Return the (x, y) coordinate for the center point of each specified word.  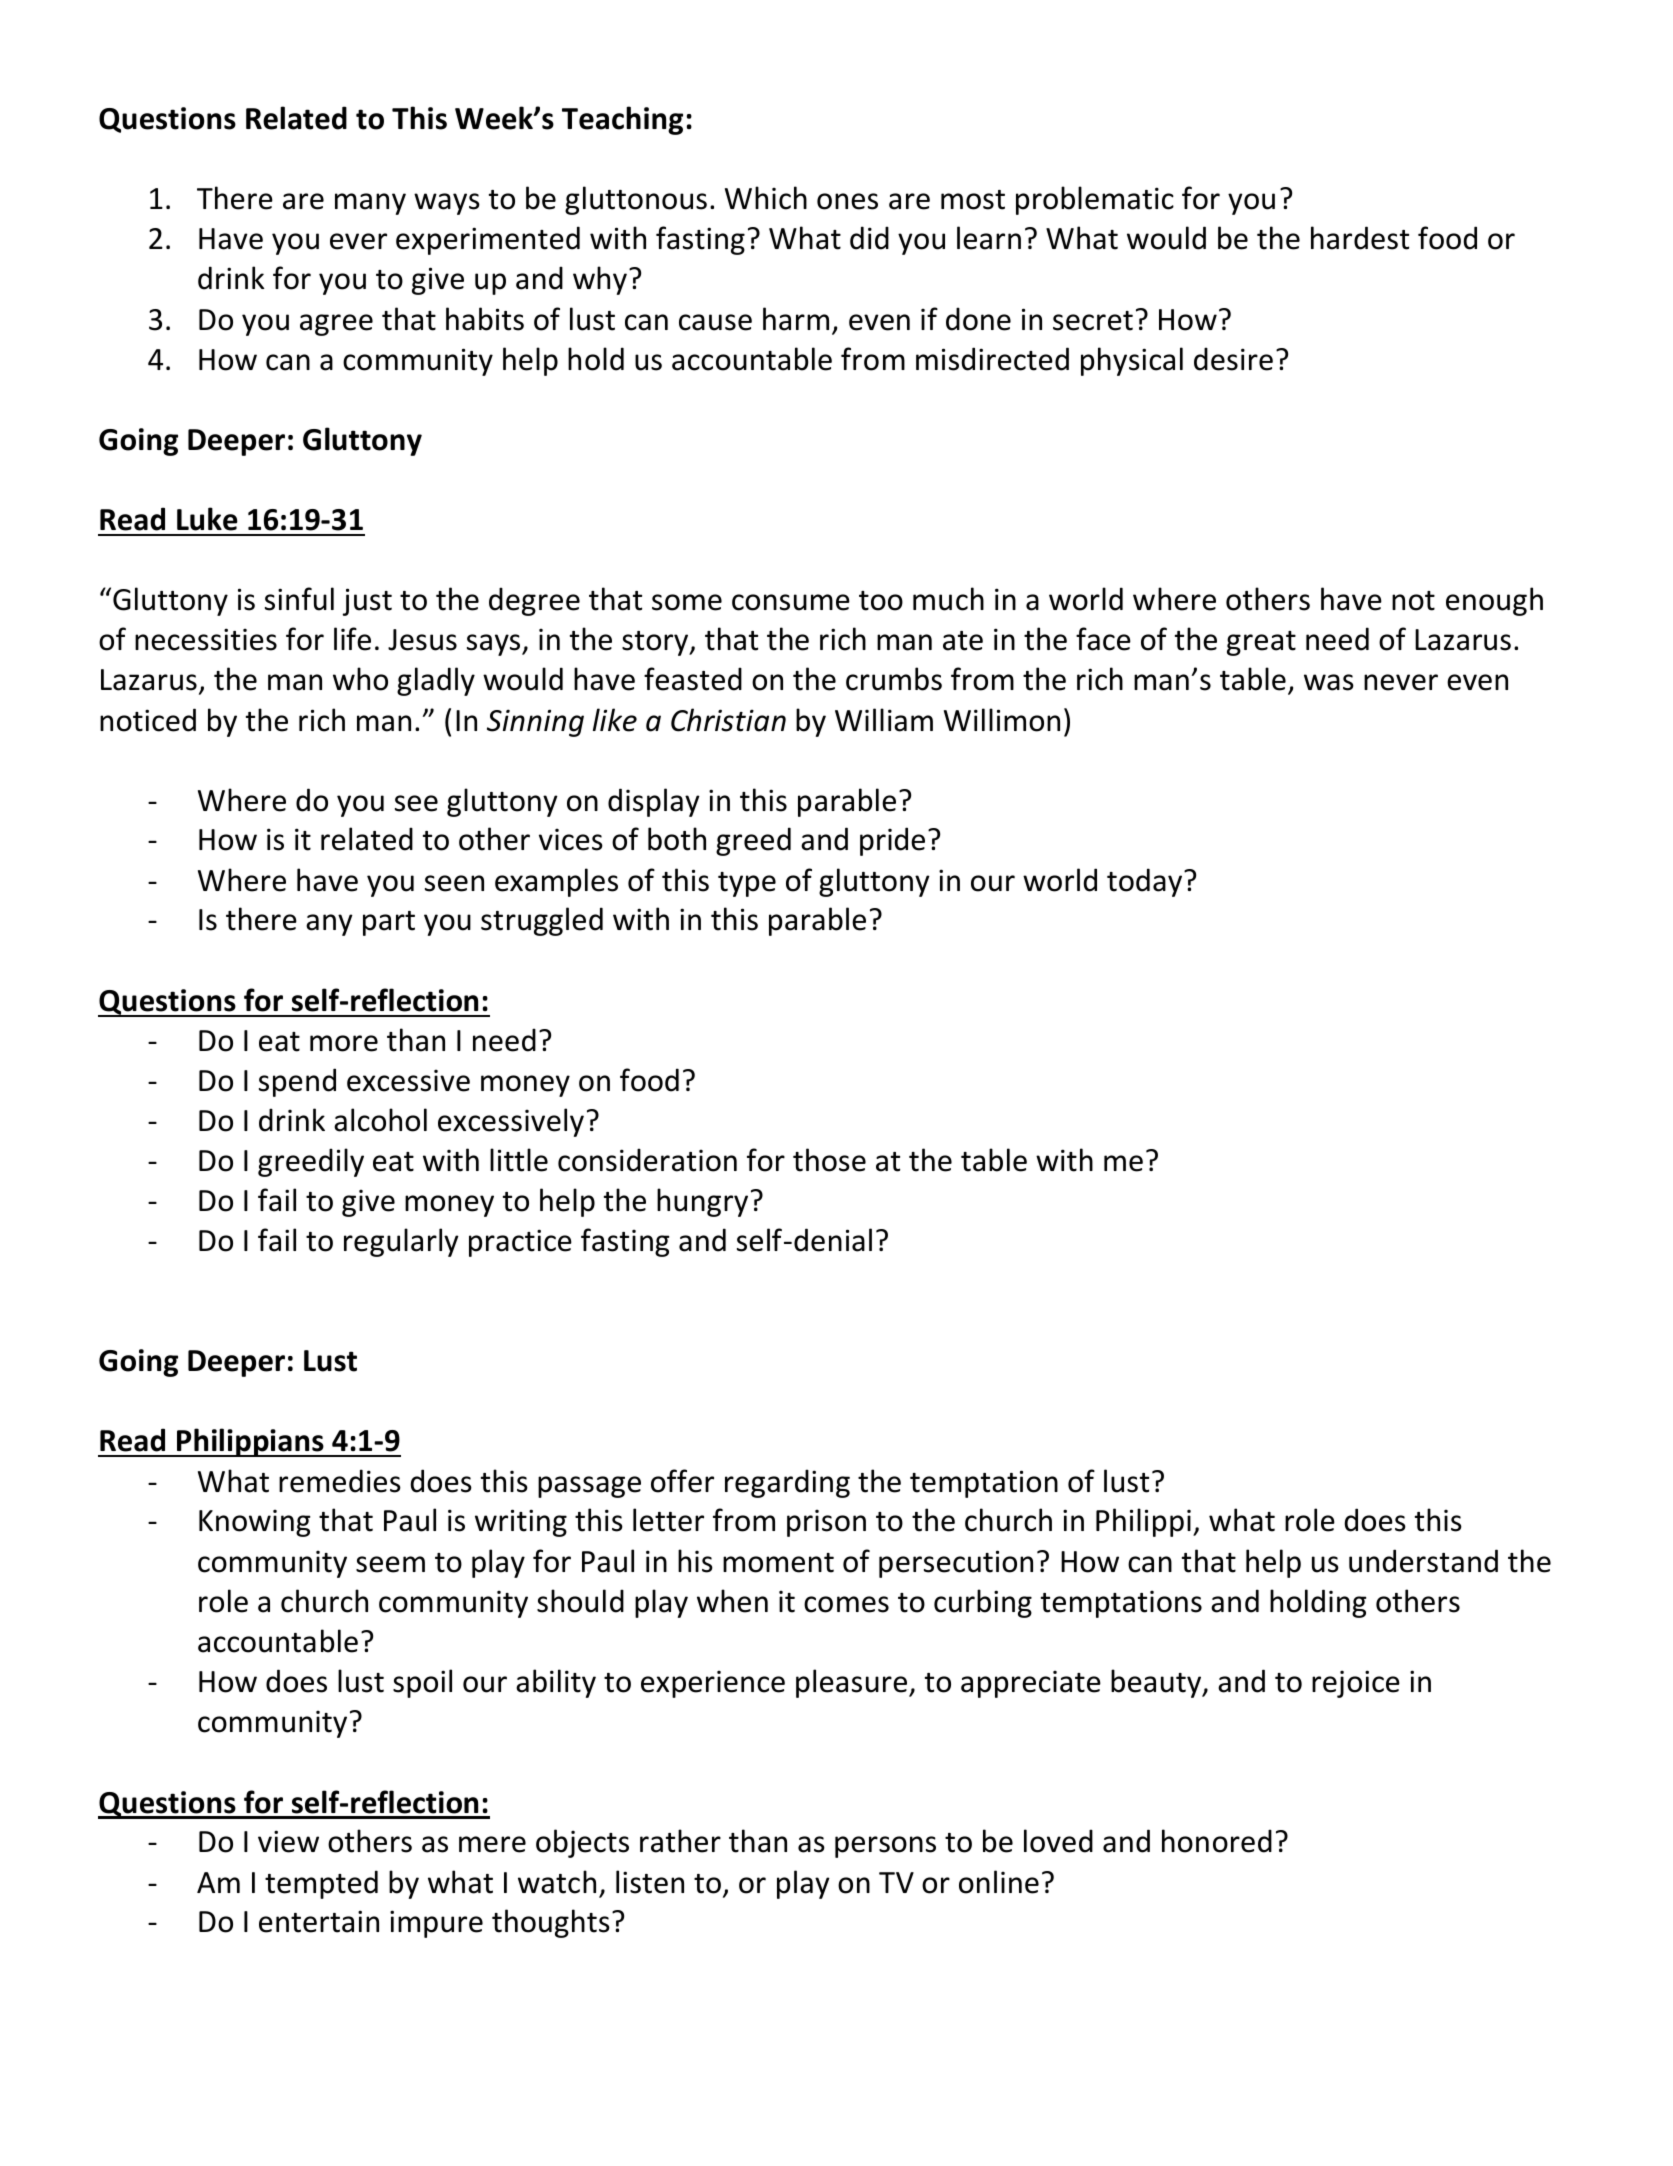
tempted (321, 1884)
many (370, 204)
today (1146, 882)
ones (847, 201)
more (344, 1043)
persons (885, 1847)
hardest (1360, 238)
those (829, 1160)
